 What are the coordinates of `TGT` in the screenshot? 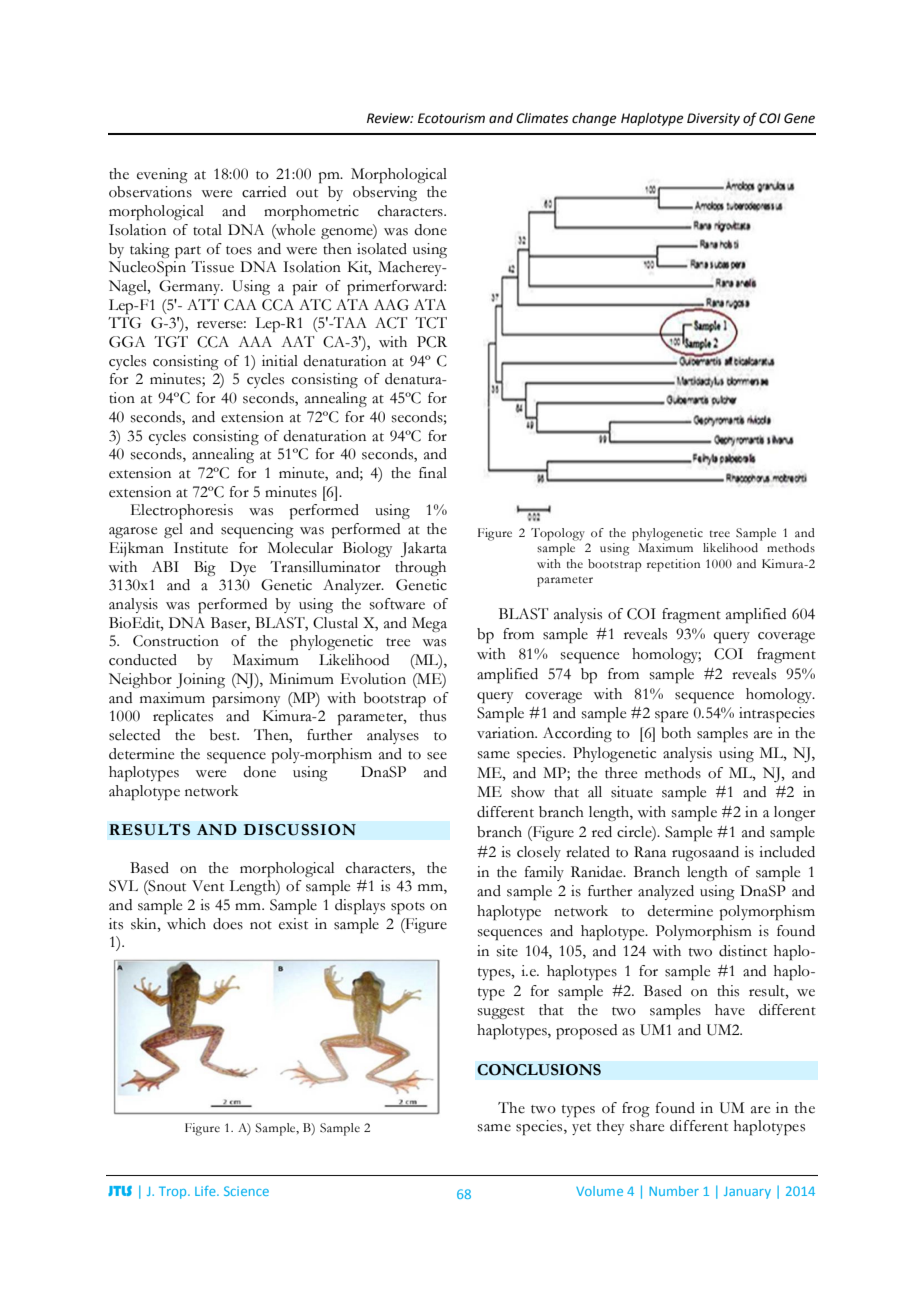 It's located at (171, 342).
